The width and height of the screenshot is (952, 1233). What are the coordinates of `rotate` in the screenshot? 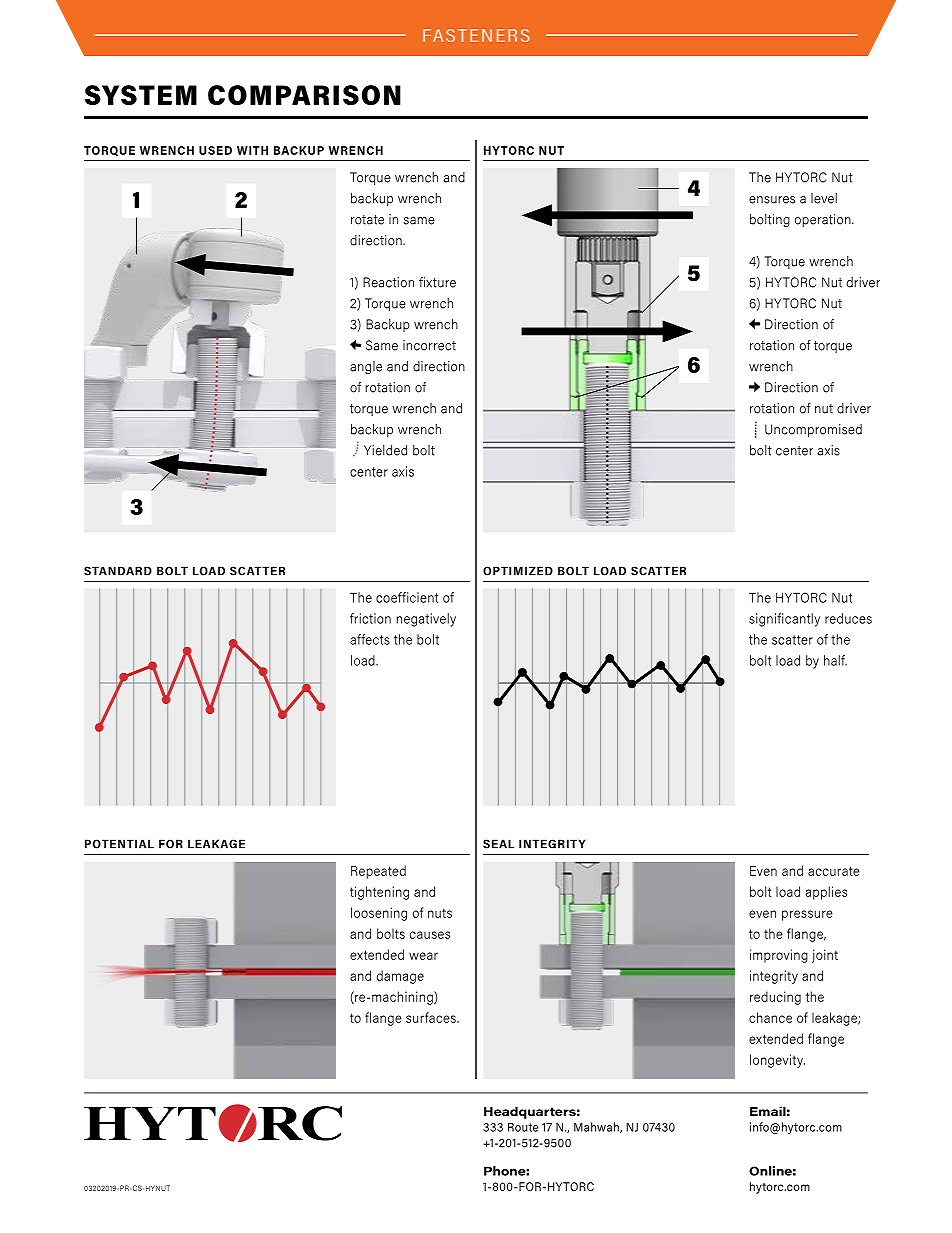 It's located at (367, 220).
